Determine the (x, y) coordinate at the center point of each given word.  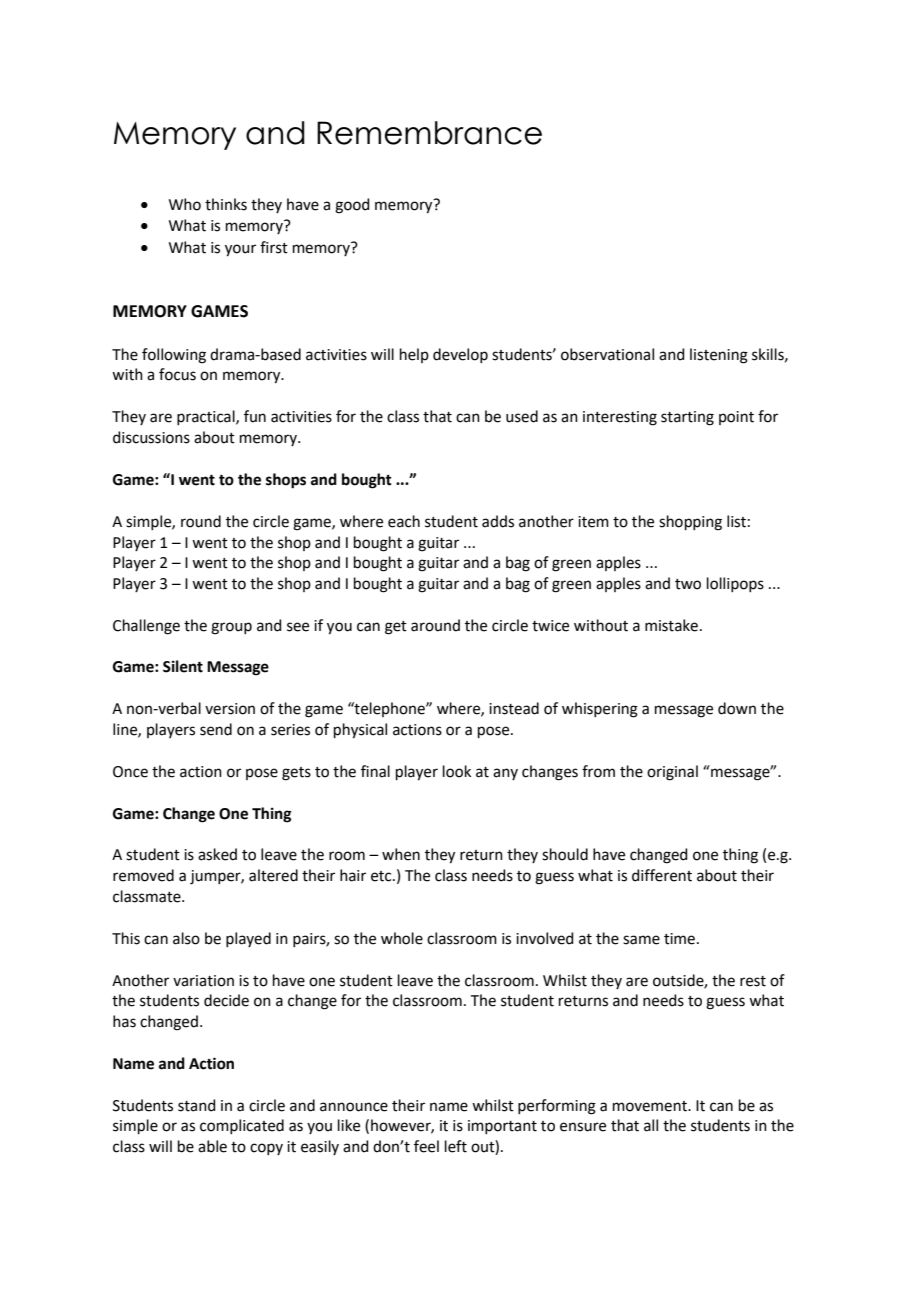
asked (217, 854)
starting (687, 418)
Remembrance (429, 133)
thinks (226, 204)
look (457, 771)
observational (607, 354)
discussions (151, 437)
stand (197, 1105)
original (672, 773)
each (404, 521)
